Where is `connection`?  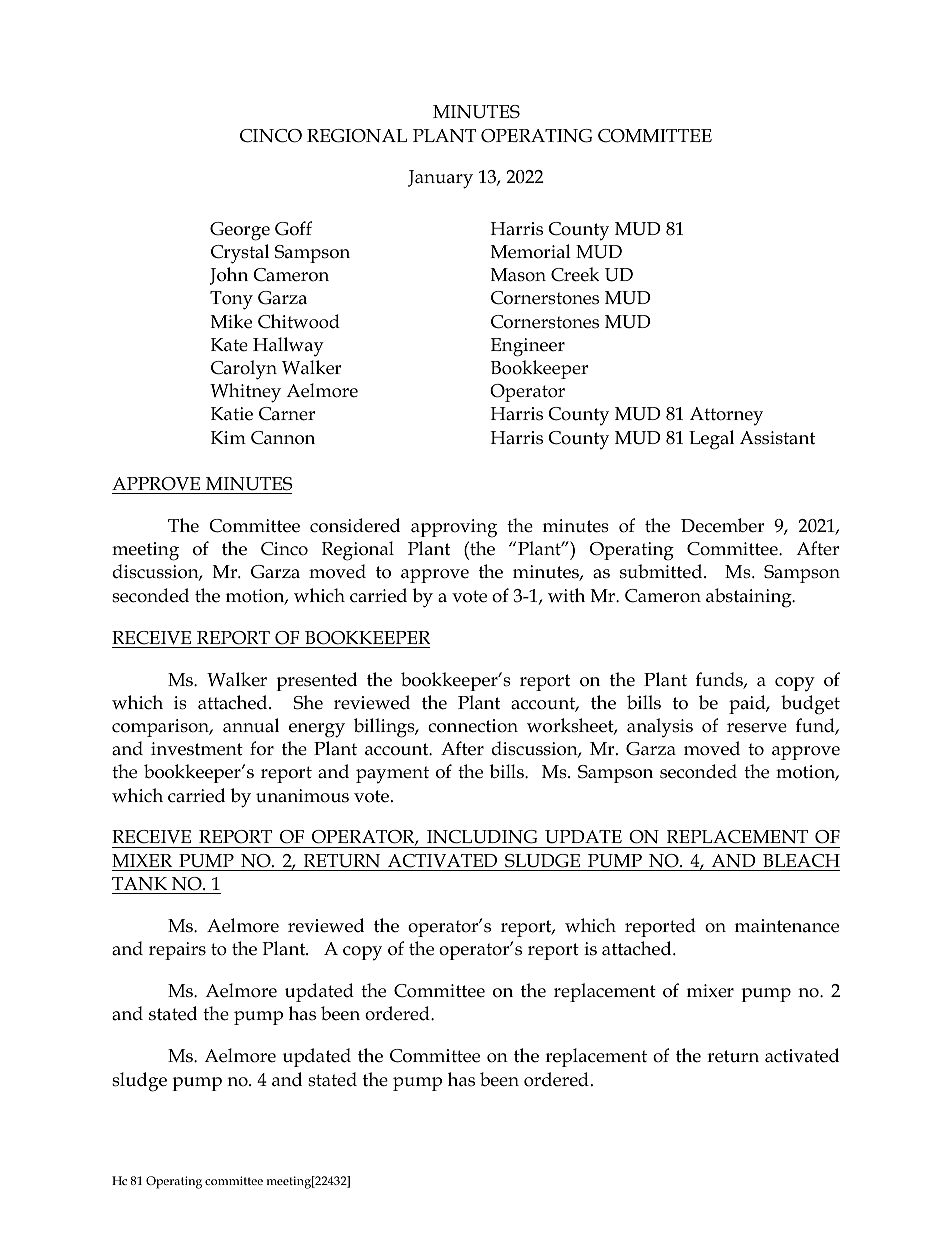
connection is located at coordinates (473, 726).
